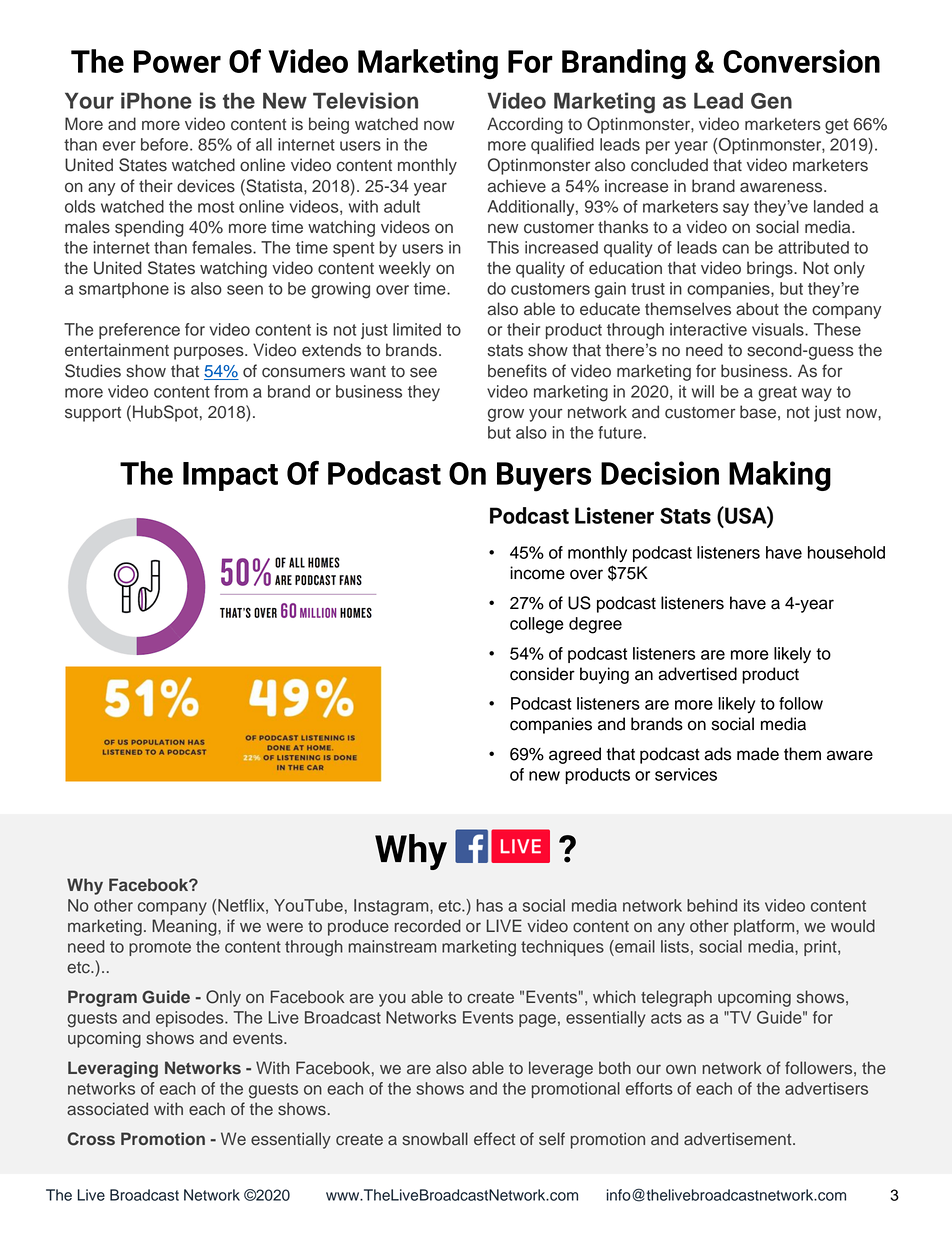 Image resolution: width=952 pixels, height=1233 pixels. Describe the element at coordinates (771, 101) in the screenshot. I see `Gen` at that location.
